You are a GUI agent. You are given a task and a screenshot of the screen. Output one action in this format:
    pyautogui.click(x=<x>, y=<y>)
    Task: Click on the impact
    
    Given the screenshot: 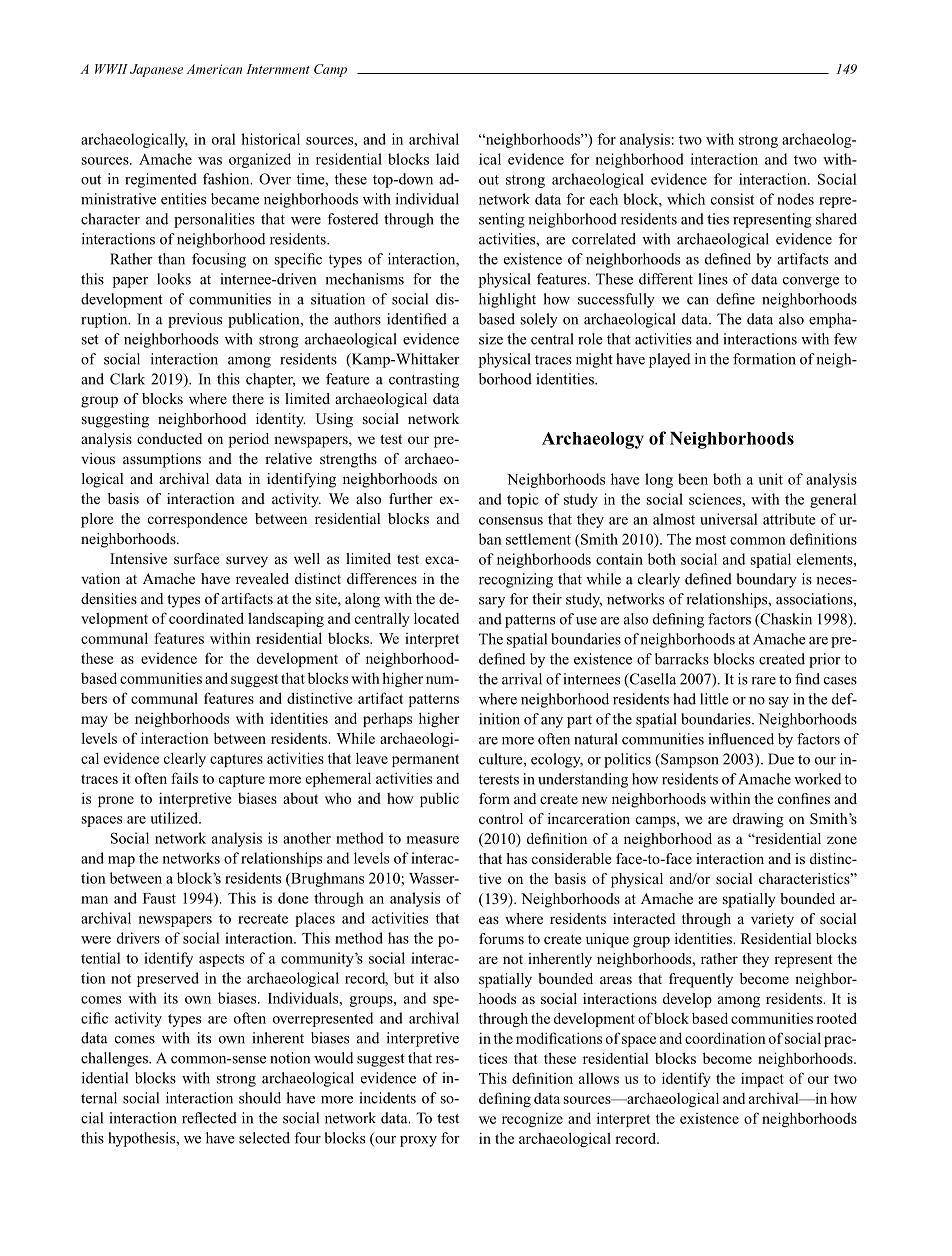 What is the action you would take?
    pyautogui.click(x=762, y=1079)
